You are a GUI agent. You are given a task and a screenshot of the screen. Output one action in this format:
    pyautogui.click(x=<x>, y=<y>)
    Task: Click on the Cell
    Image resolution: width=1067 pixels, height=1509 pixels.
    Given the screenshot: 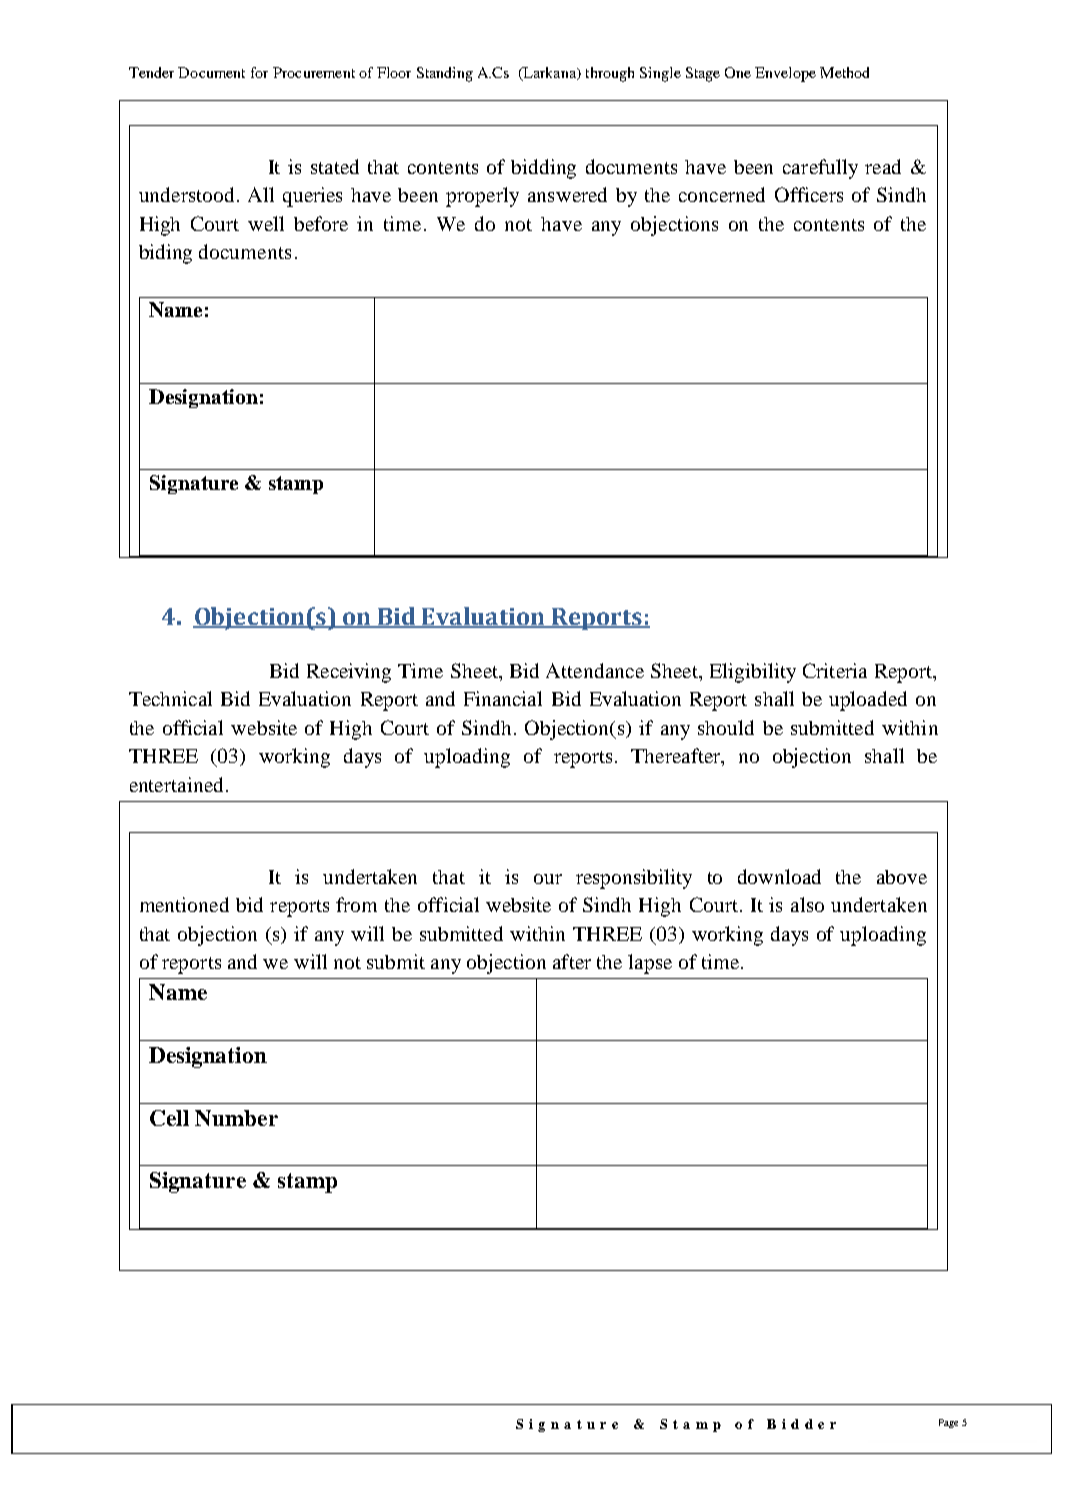 What is the action you would take?
    pyautogui.click(x=169, y=1118)
